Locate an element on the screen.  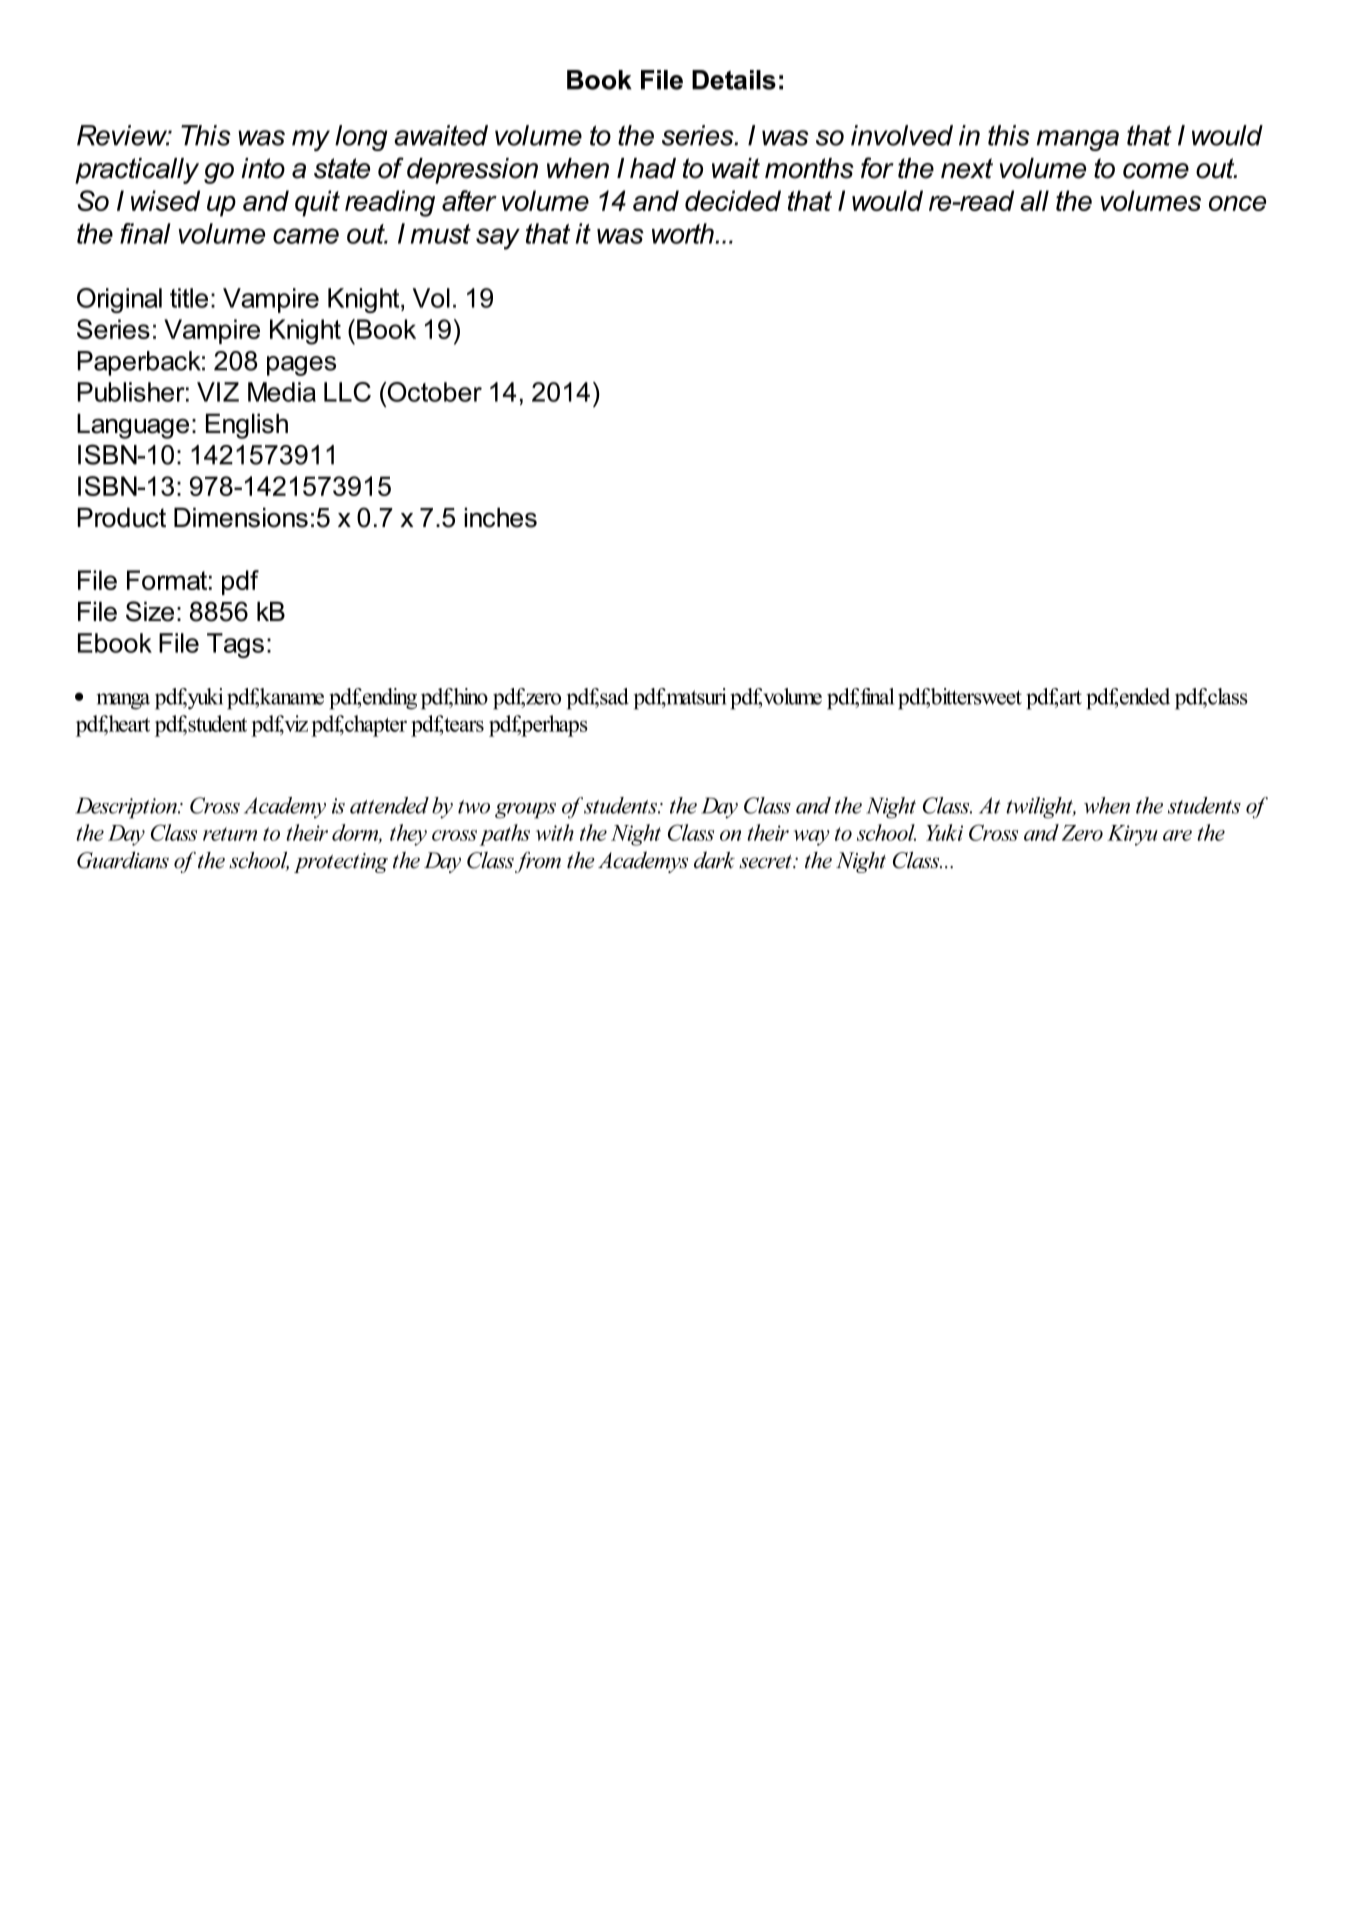
inches is located at coordinates (500, 517).
